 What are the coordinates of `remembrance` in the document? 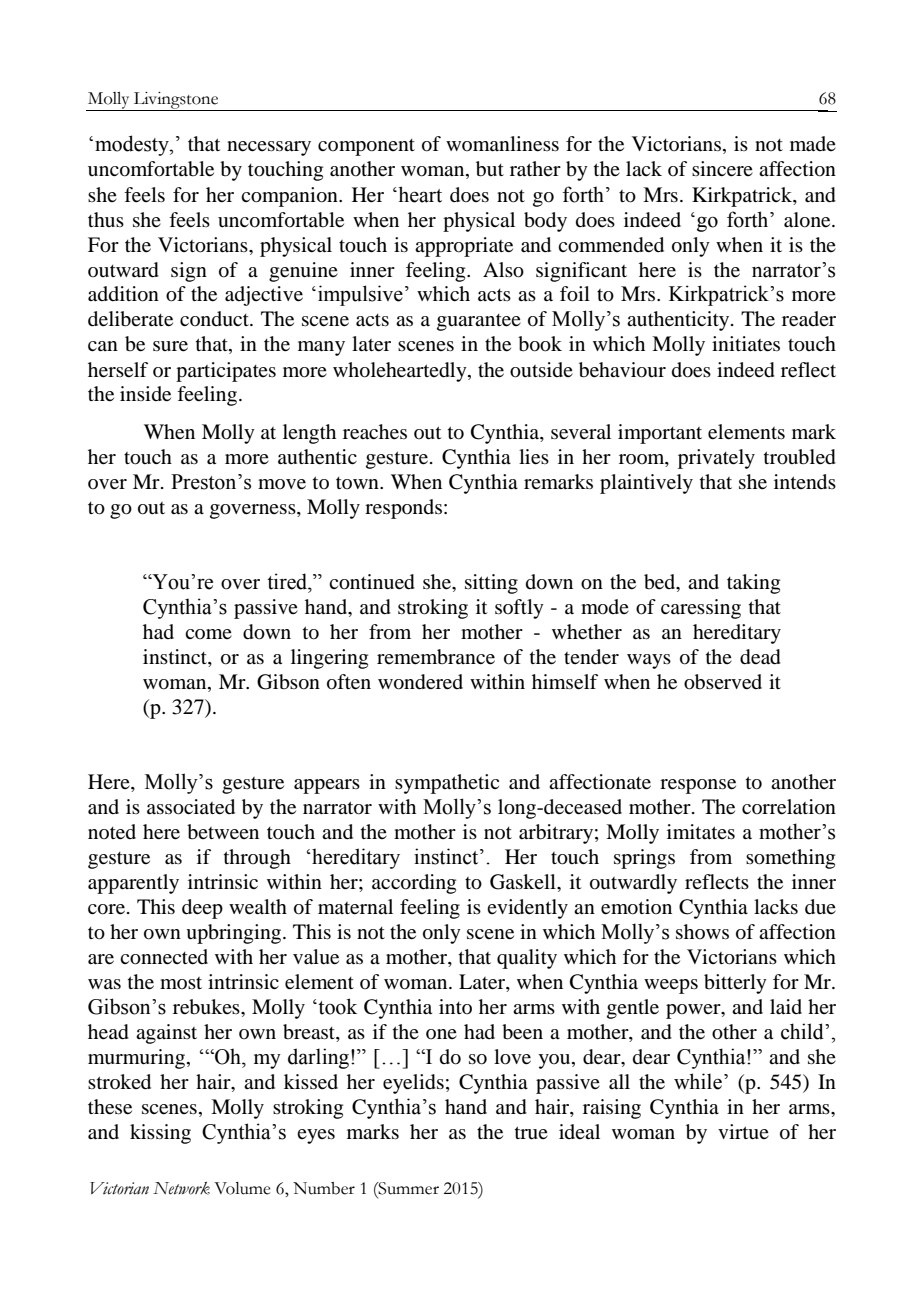 It's located at (436, 657).
